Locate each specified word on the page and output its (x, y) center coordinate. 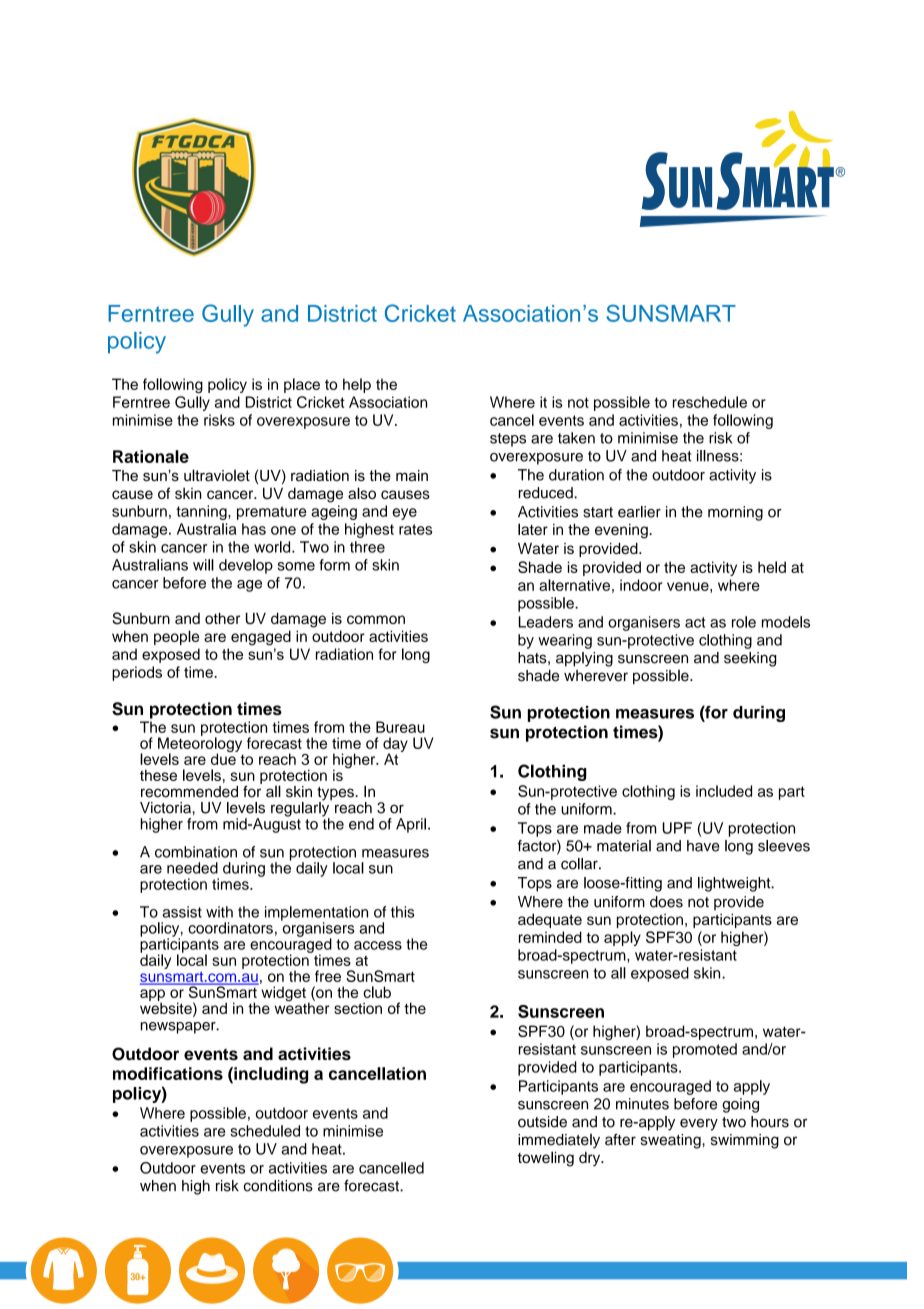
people (176, 637)
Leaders (546, 622)
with (219, 912)
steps (508, 440)
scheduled (265, 1131)
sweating (672, 1141)
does (666, 902)
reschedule (710, 402)
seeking (750, 659)
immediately (559, 1141)
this (402, 912)
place (302, 385)
